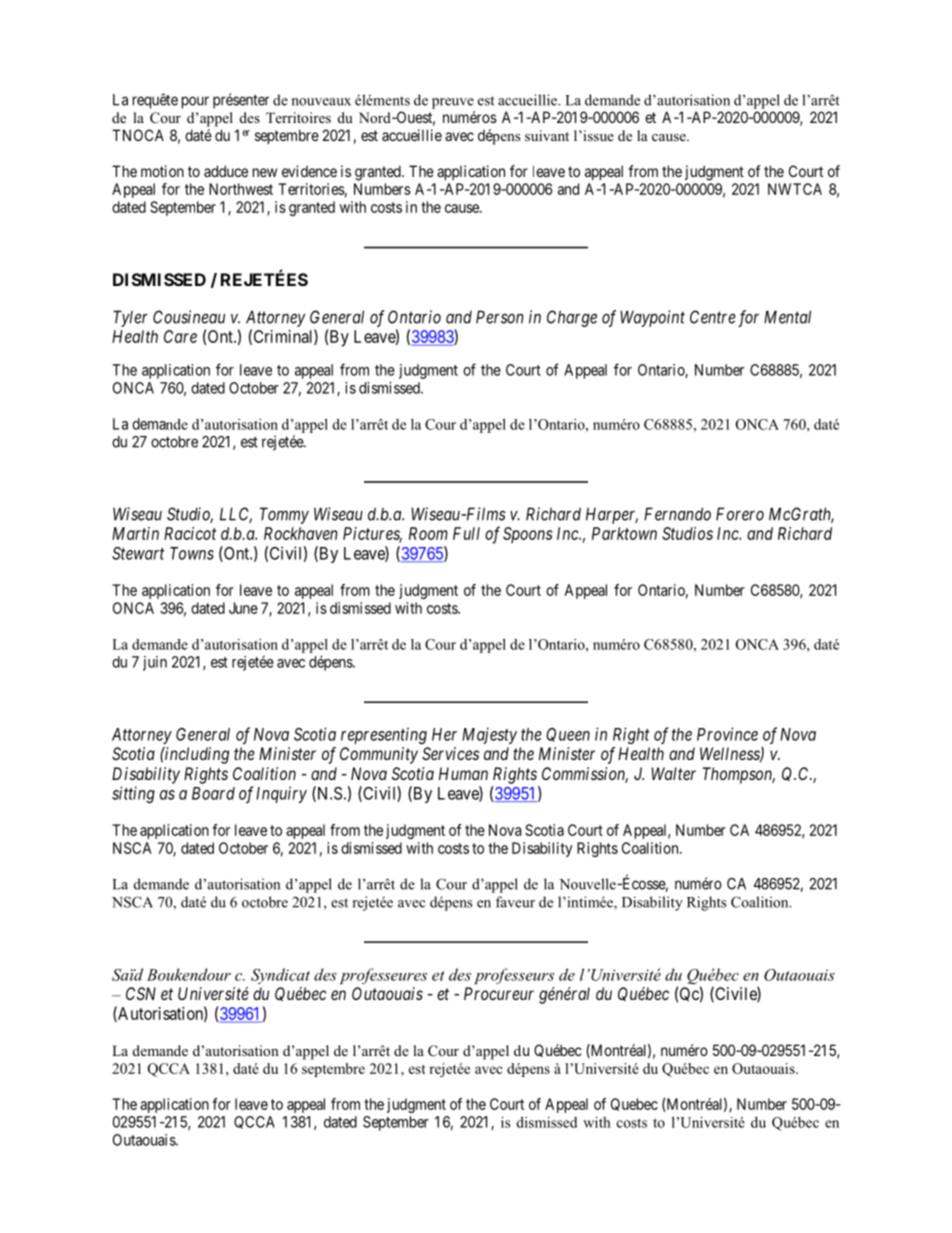 The width and height of the image is (952, 1233). Describe the element at coordinates (634, 1104) in the image. I see `Quebec` at that location.
